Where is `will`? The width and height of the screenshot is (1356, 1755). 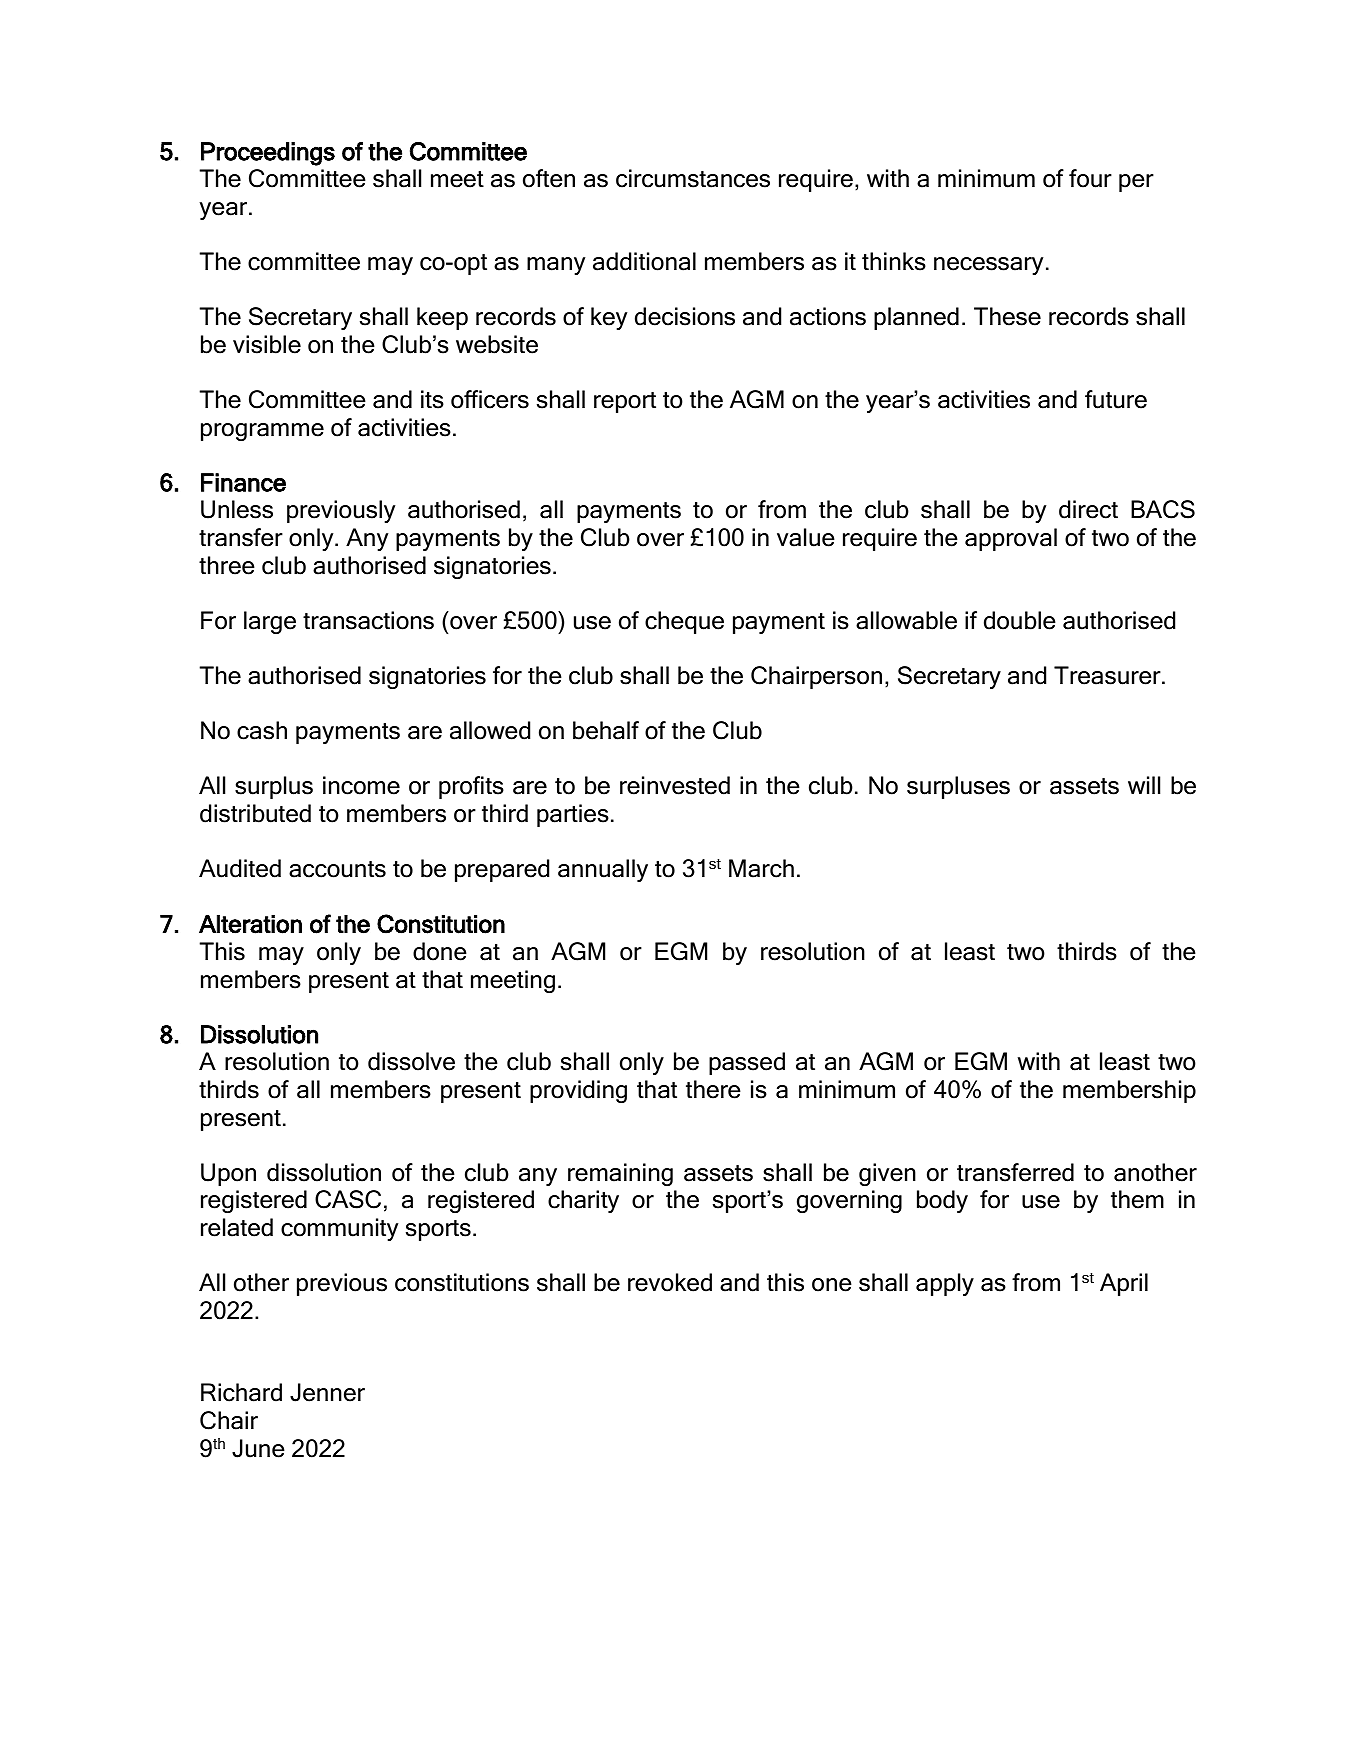
will is located at coordinates (1144, 785).
